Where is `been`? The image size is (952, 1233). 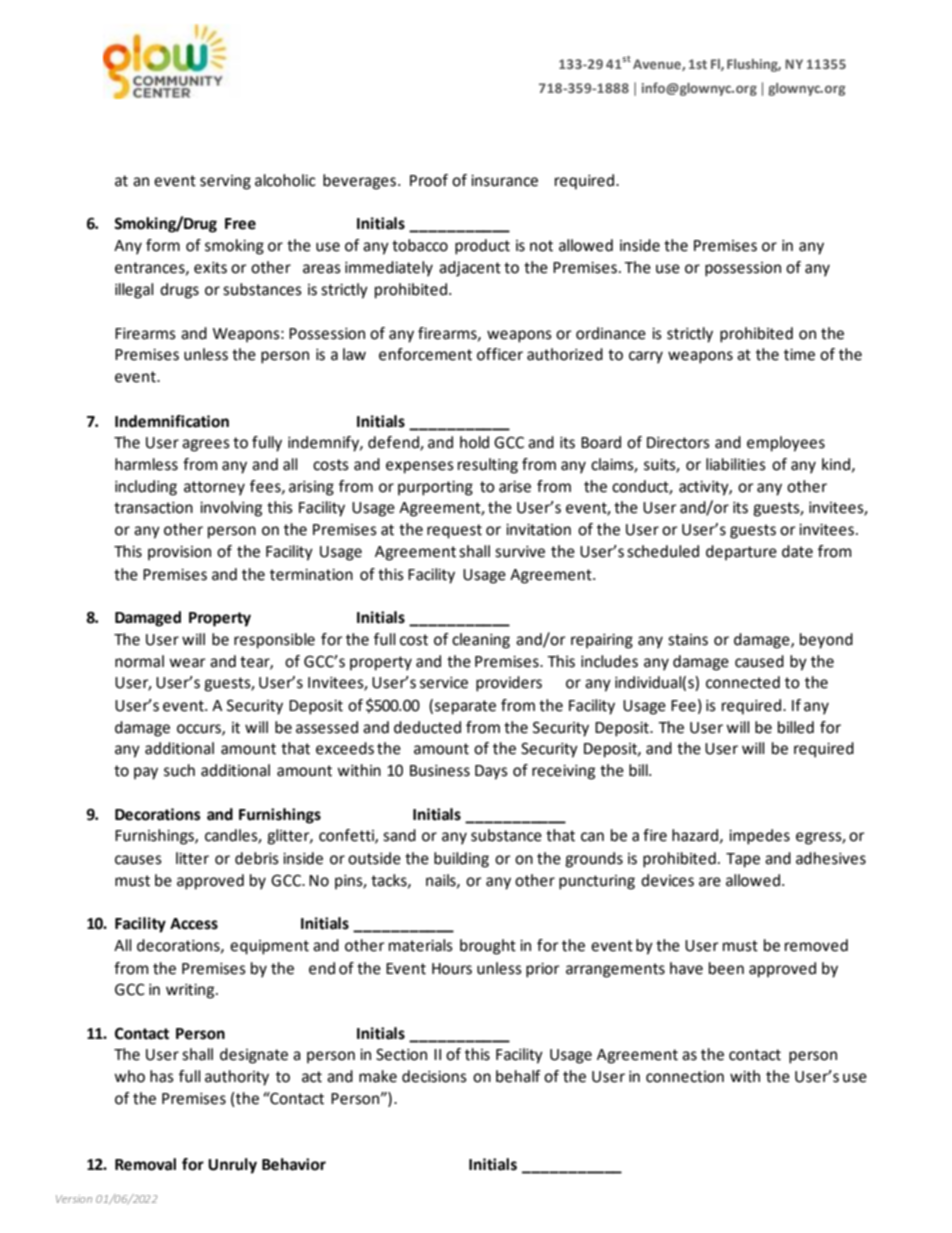 been is located at coordinates (726, 968).
